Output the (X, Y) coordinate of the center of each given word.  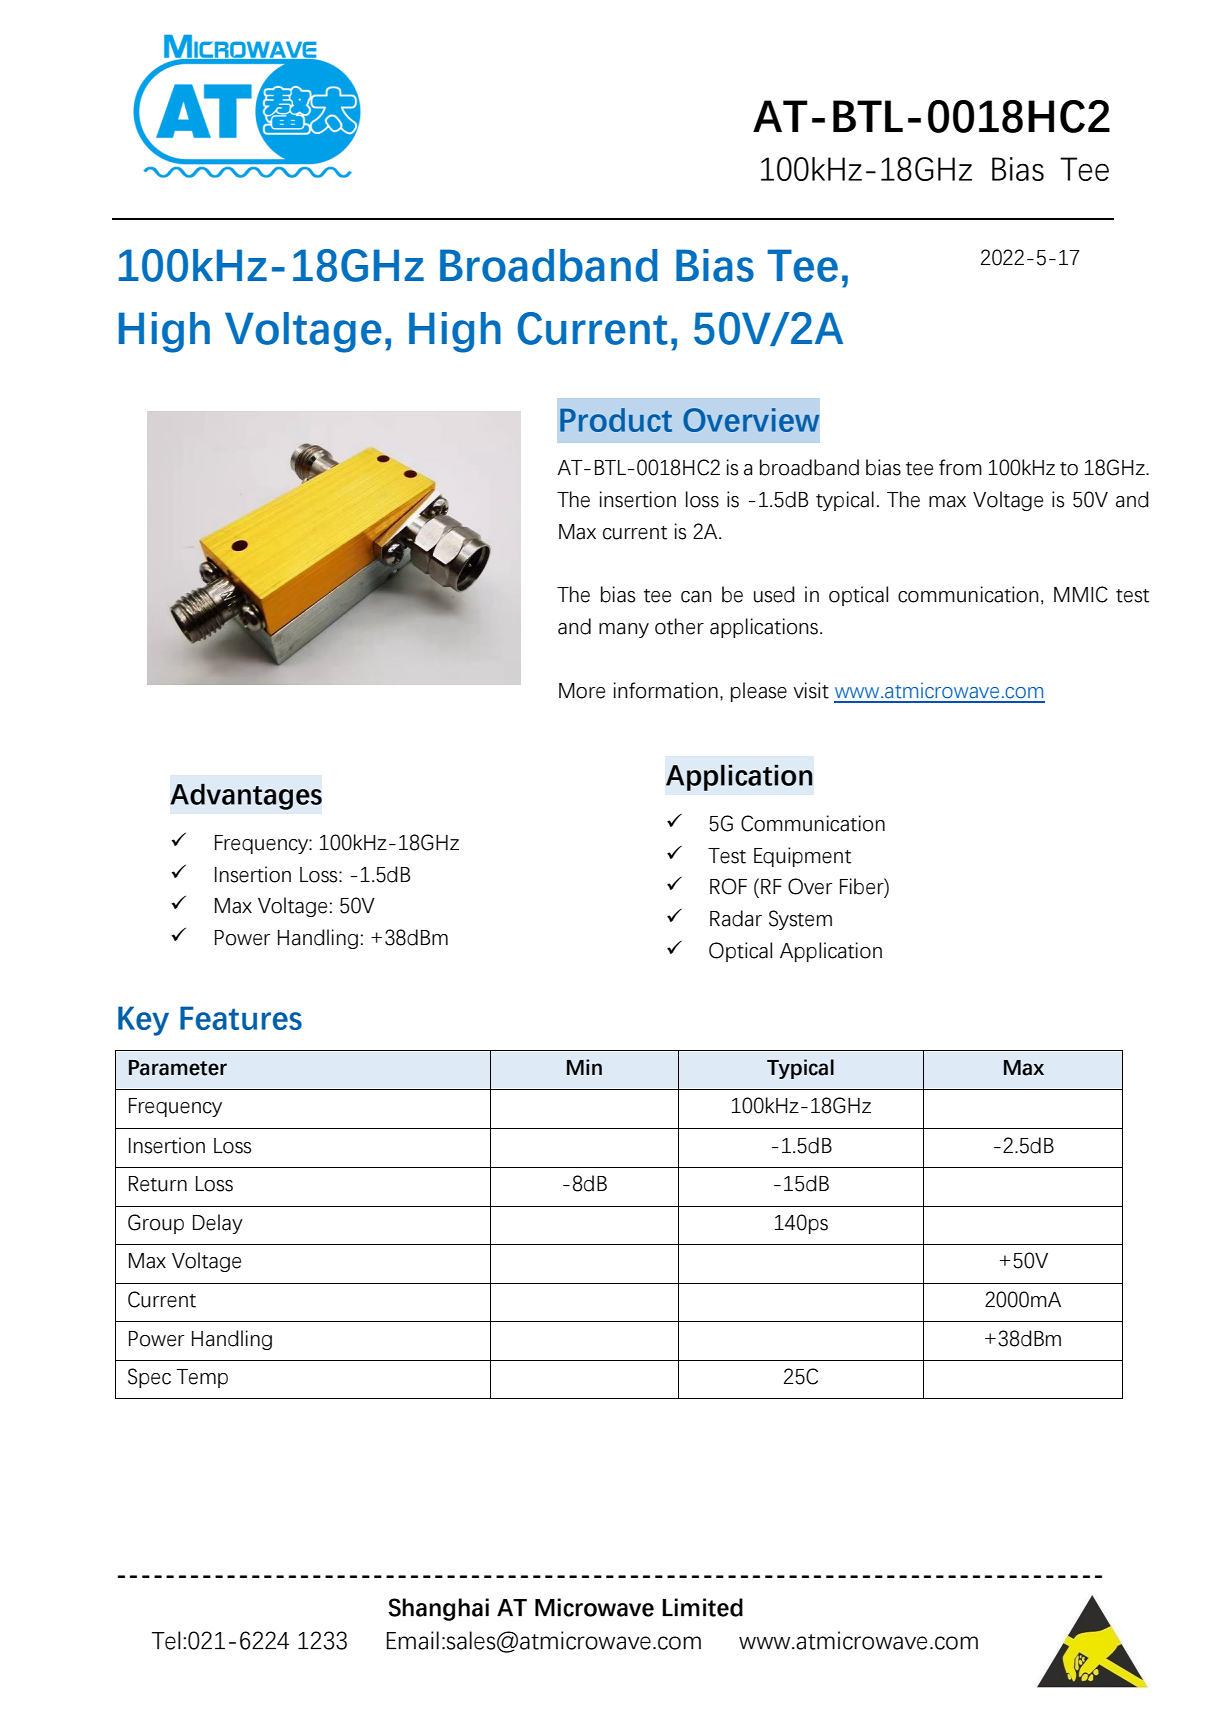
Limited (702, 1607)
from (960, 467)
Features (241, 1018)
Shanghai (438, 1609)
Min (584, 1067)
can (696, 597)
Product (616, 420)
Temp (202, 1378)
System (800, 920)
